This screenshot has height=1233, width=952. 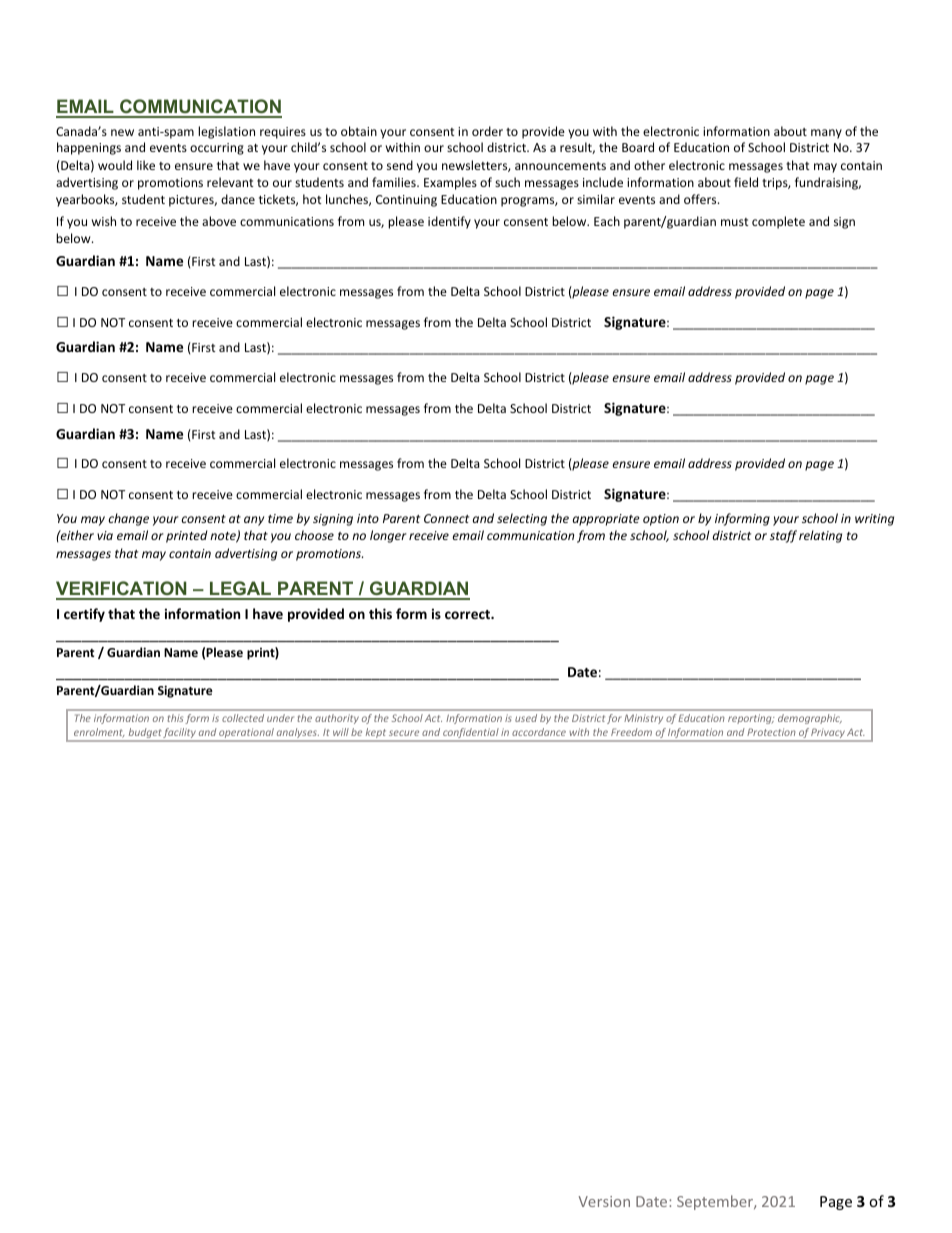 What do you see at coordinates (604, 1201) in the screenshot?
I see `Version` at bounding box center [604, 1201].
